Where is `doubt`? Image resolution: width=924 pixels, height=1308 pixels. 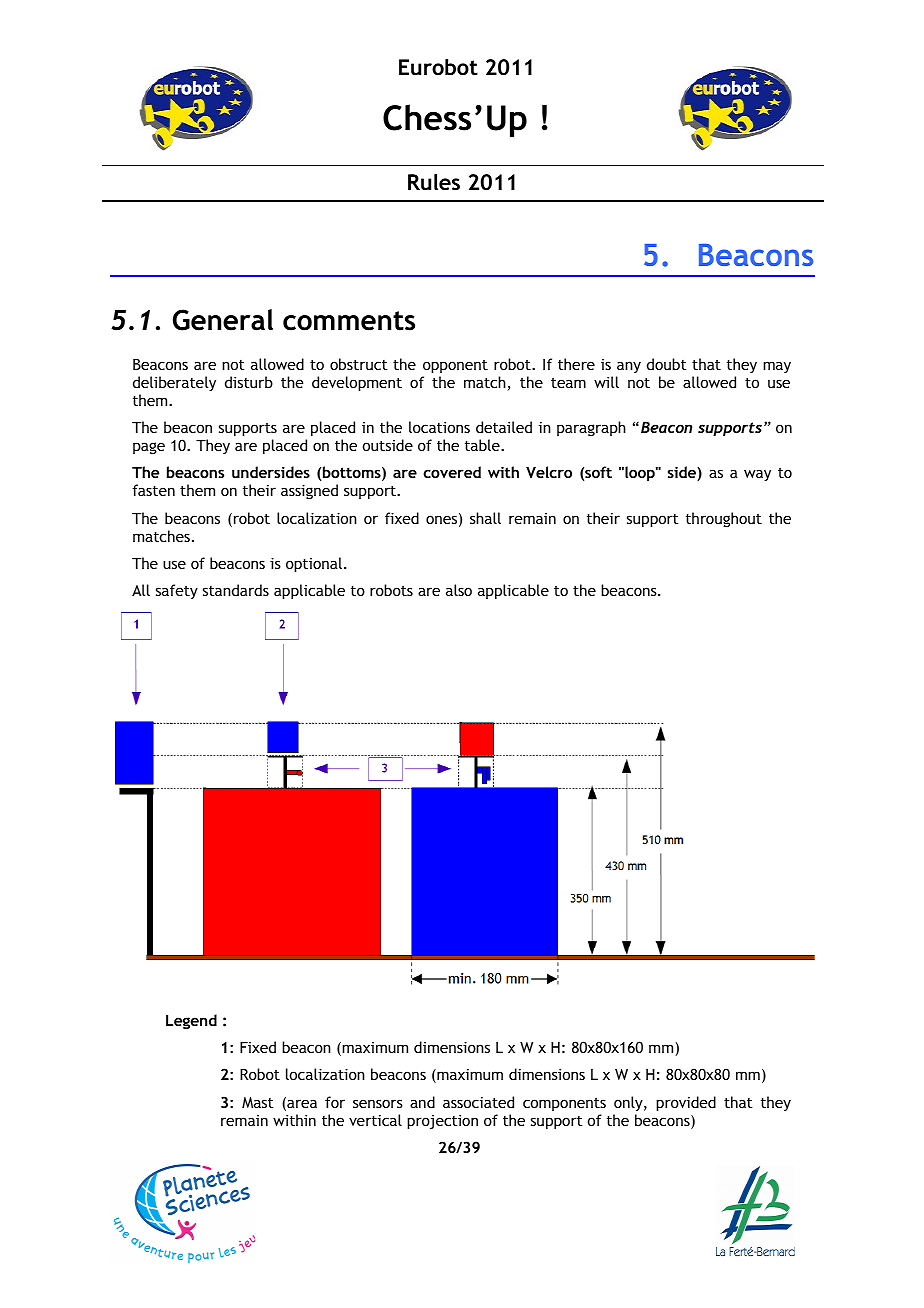 doubt is located at coordinates (667, 364).
